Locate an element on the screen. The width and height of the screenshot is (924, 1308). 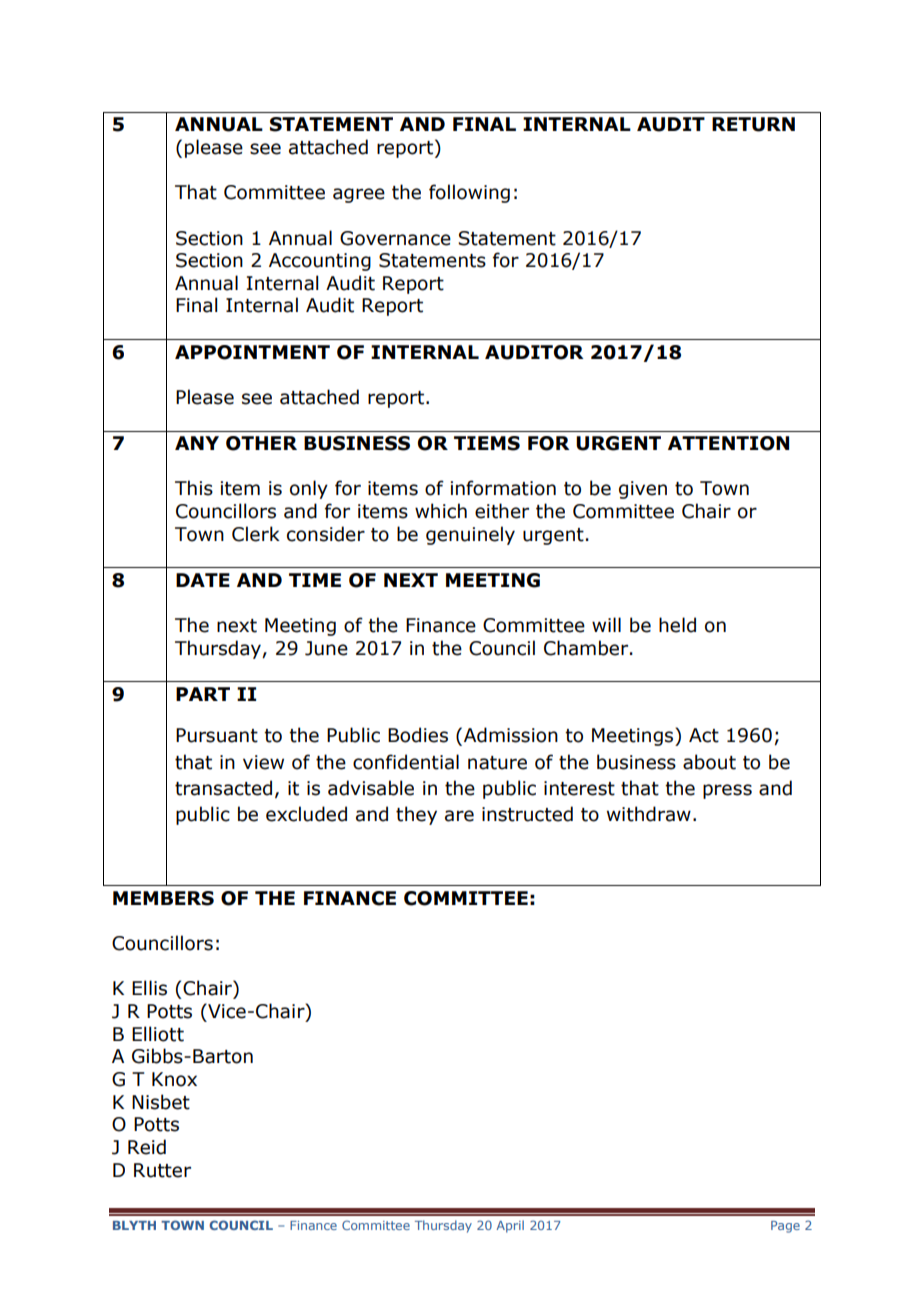
RETURN is located at coordinates (753, 124).
